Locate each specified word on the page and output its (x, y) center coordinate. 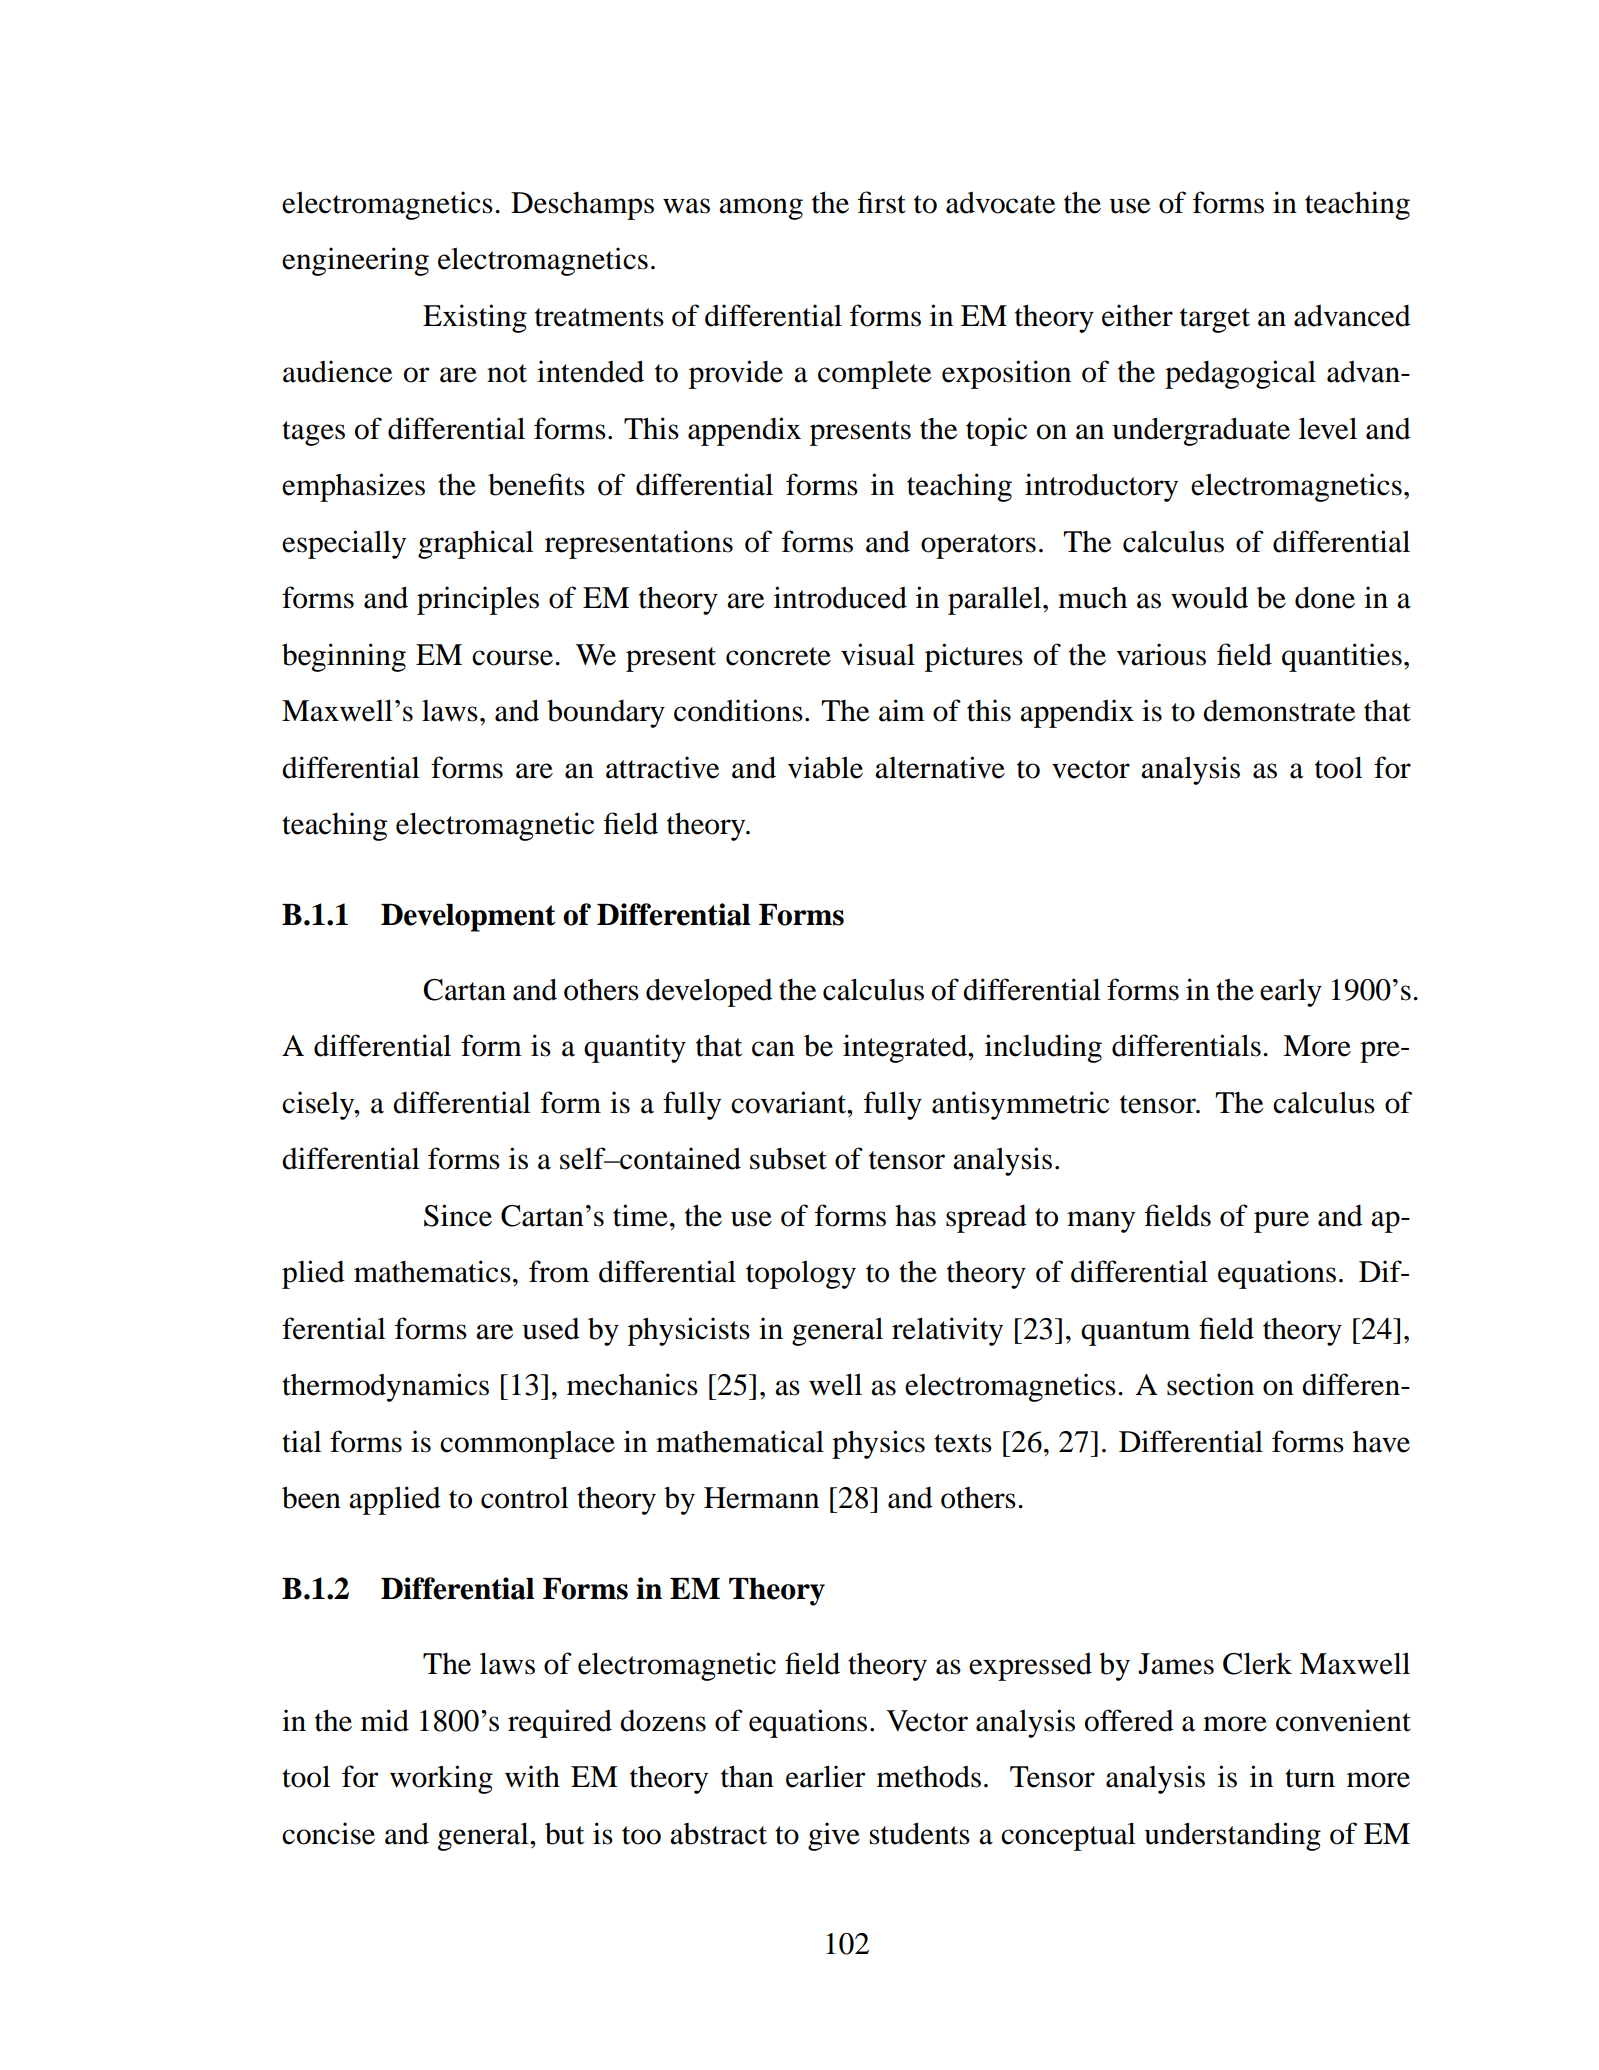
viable (825, 767)
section (1210, 1384)
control (525, 1497)
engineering (355, 261)
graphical (476, 544)
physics (878, 1444)
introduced (840, 597)
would (1209, 597)
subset (788, 1158)
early (1291, 992)
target (1215, 320)
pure (1281, 1222)
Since (458, 1215)
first (882, 202)
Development (468, 918)
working (441, 1779)
